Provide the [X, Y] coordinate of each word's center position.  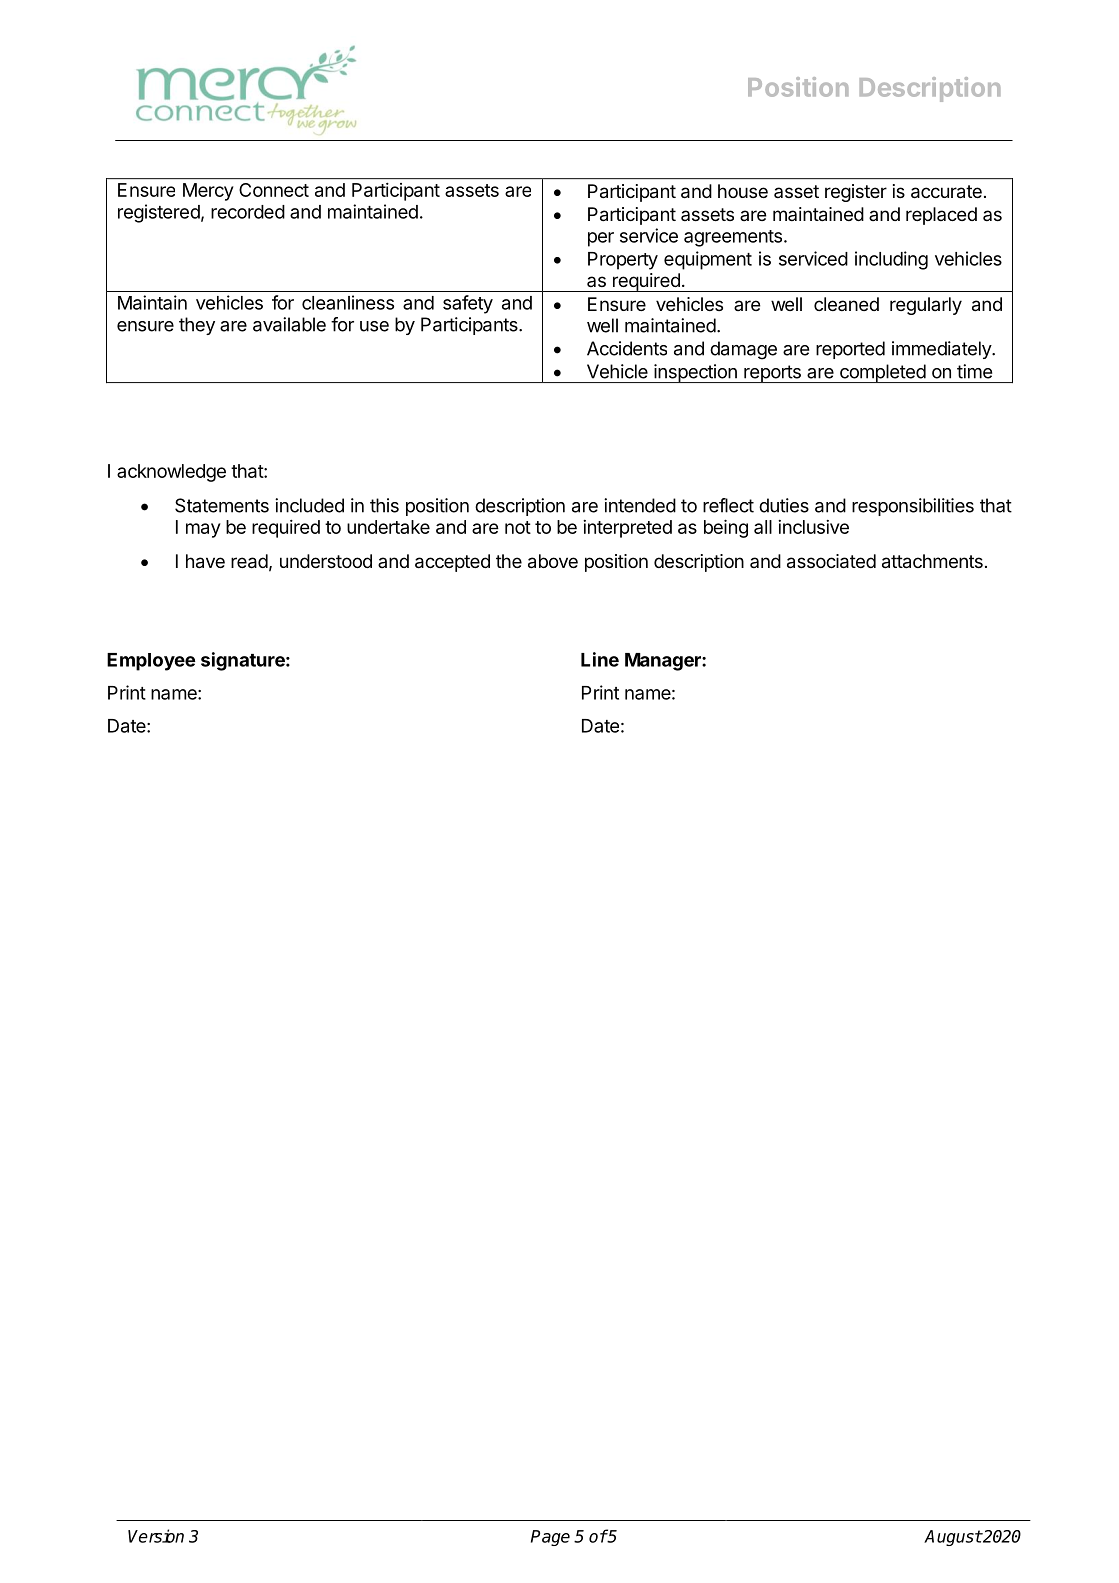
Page [550, 1538]
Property [623, 261]
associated [831, 561]
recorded [248, 212]
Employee [151, 662]
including [891, 260]
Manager [664, 662]
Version [156, 1536]
